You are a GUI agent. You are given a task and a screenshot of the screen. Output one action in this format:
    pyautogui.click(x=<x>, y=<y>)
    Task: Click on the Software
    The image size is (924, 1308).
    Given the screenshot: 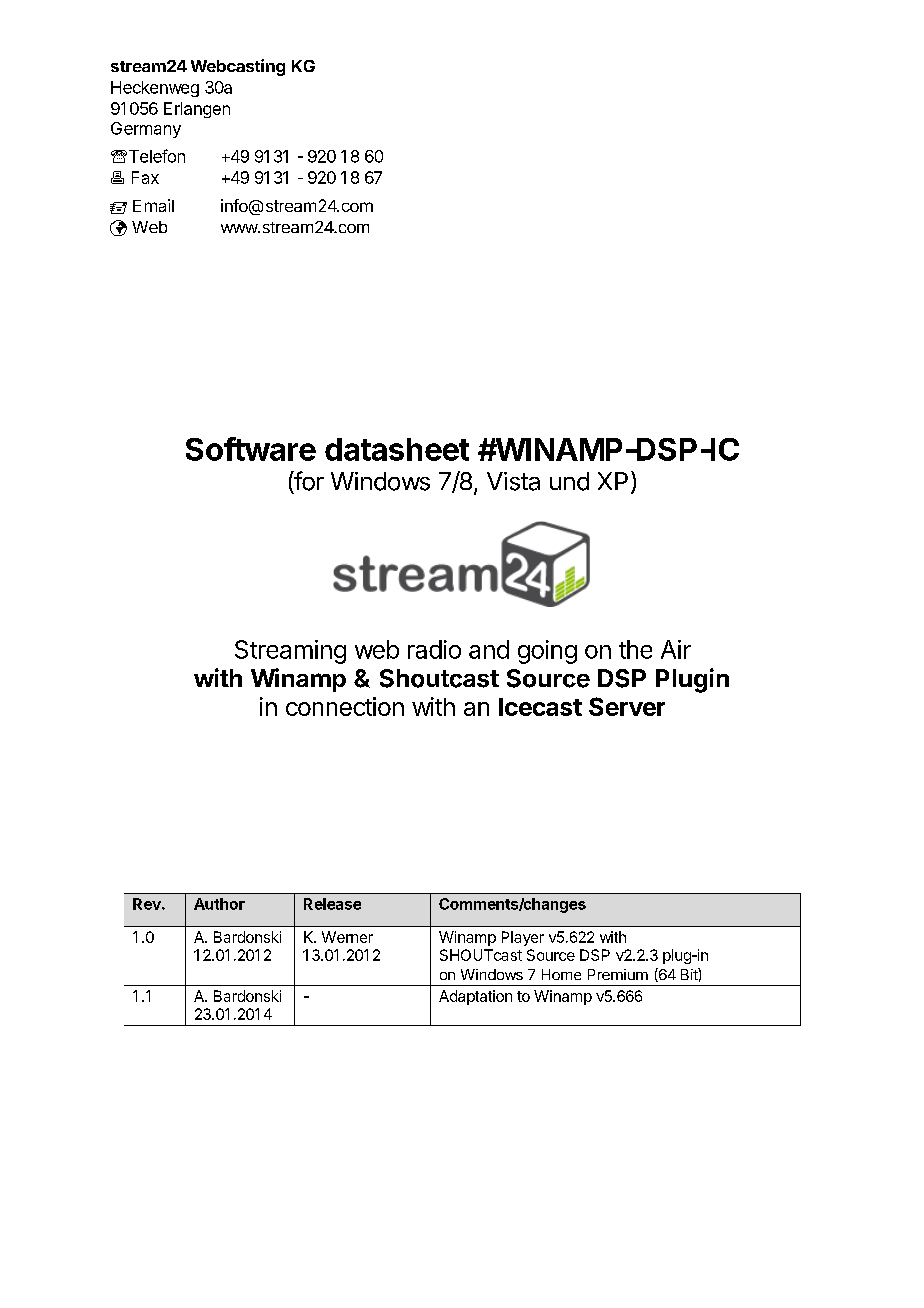 What is the action you would take?
    pyautogui.click(x=251, y=449)
